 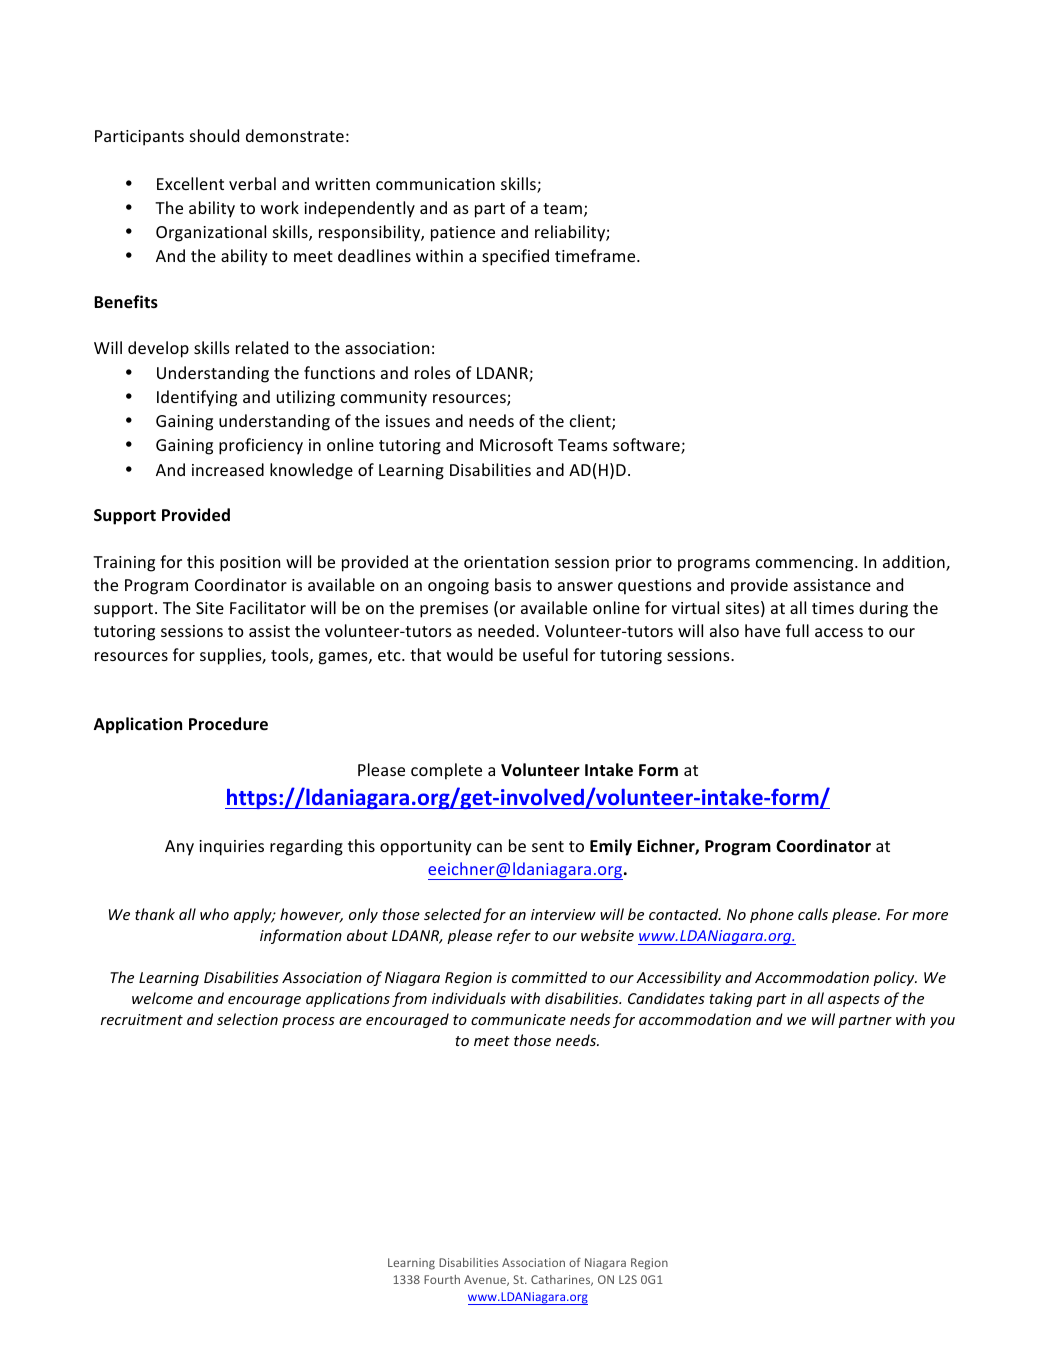 I want to click on who, so click(x=214, y=914).
